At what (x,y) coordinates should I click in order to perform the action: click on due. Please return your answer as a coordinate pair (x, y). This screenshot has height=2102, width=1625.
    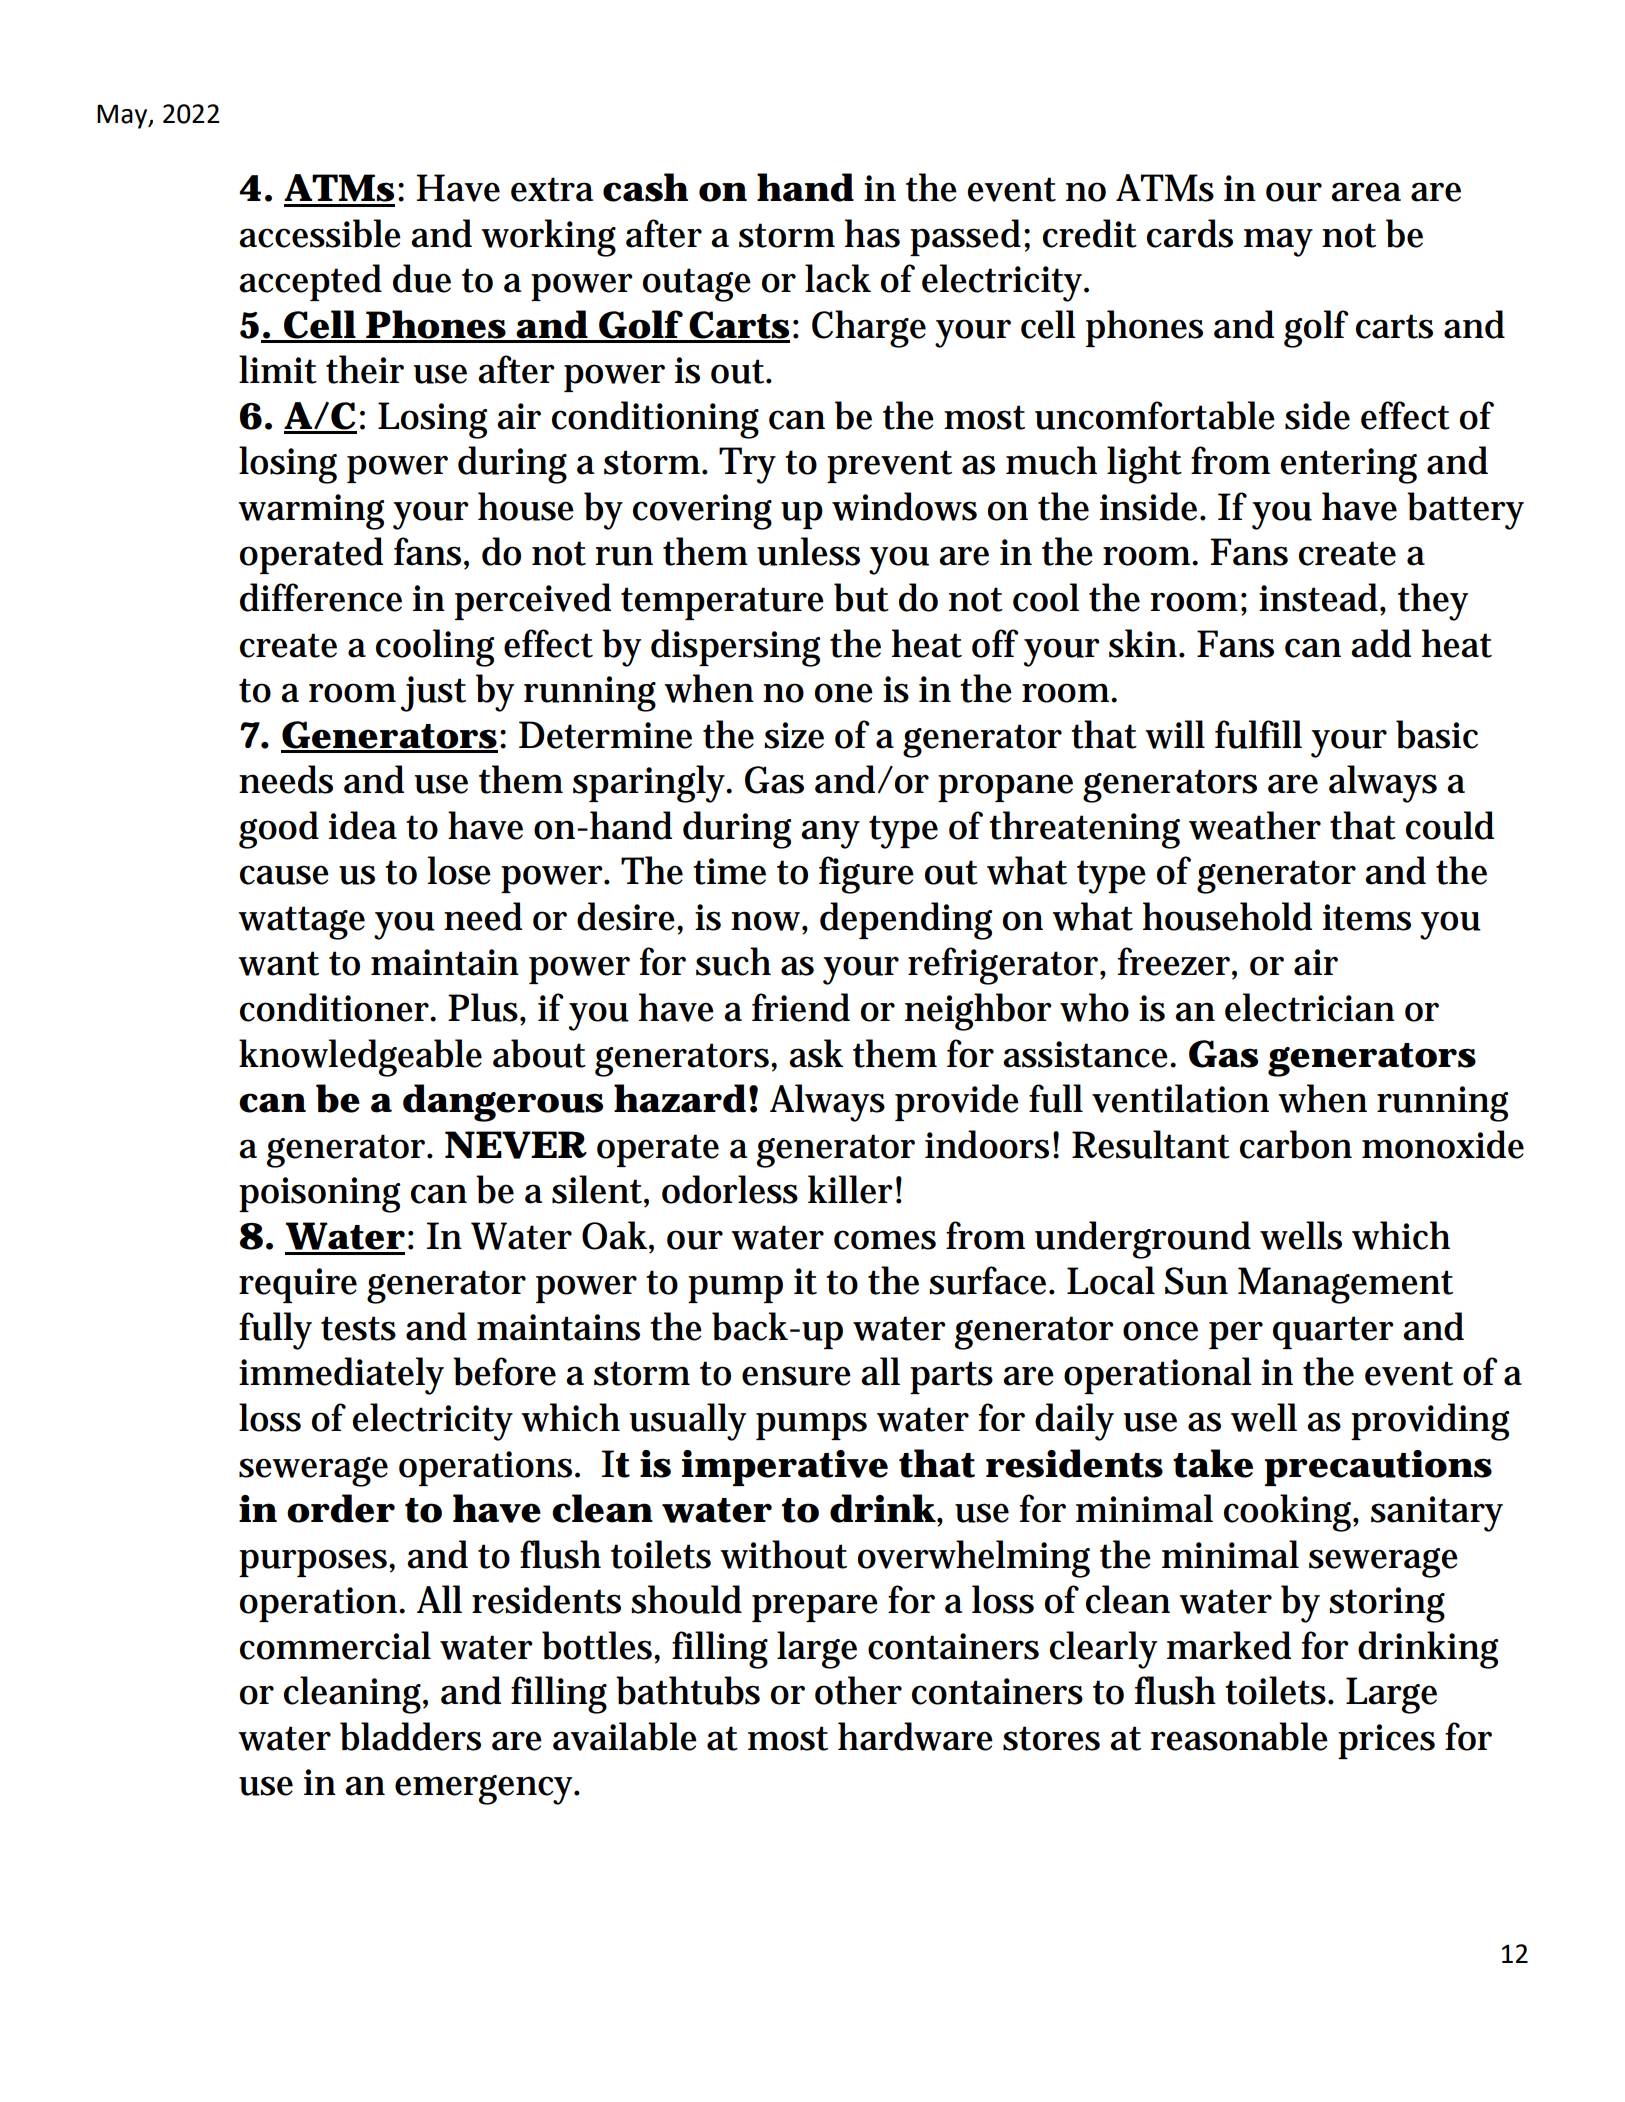
    Looking at the image, I should click on (422, 278).
